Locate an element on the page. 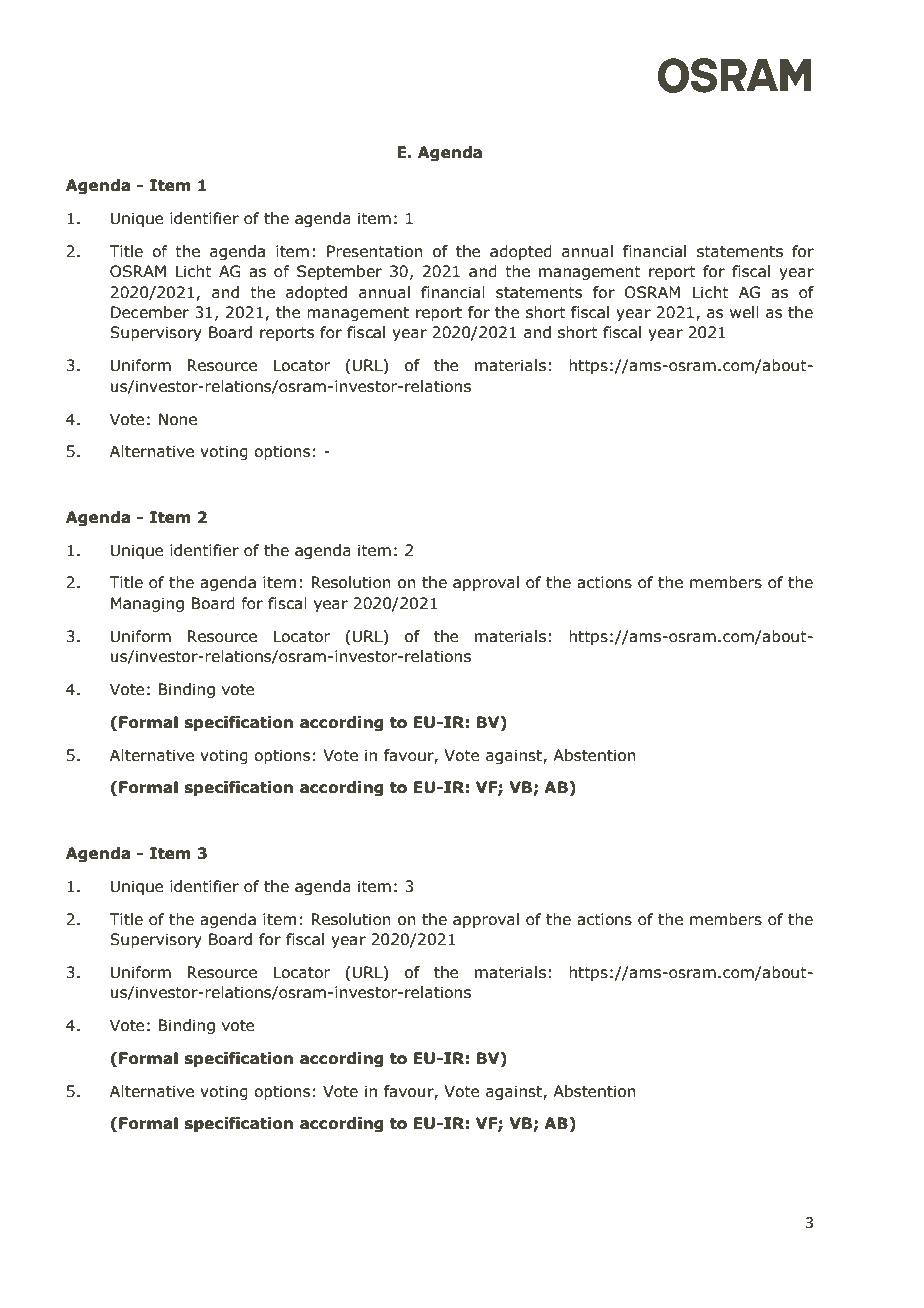 This image has width=924, height=1308. well is located at coordinates (744, 312).
